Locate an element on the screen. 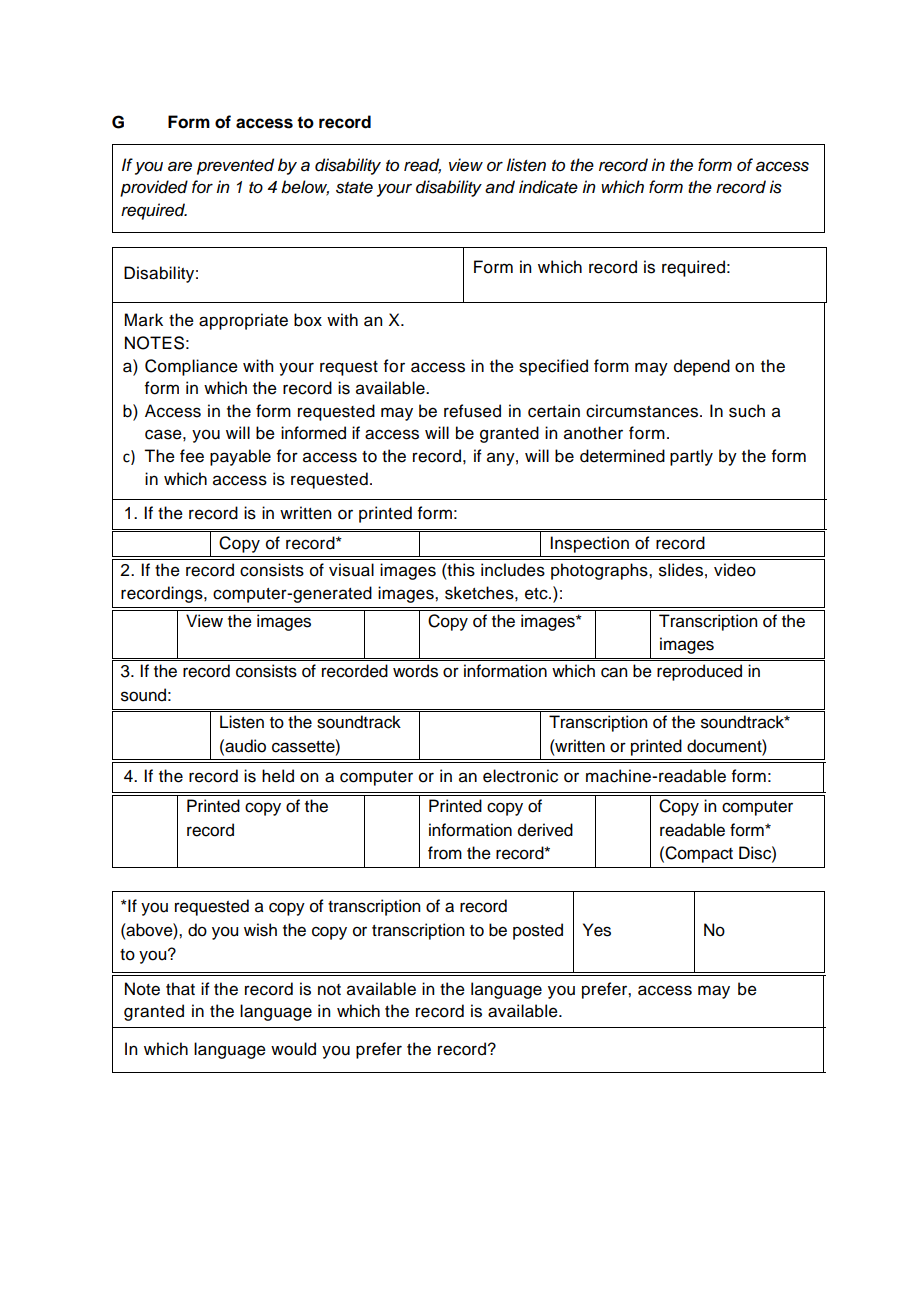 Image resolution: width=924 pixels, height=1308 pixels. circumstances is located at coordinates (643, 411).
